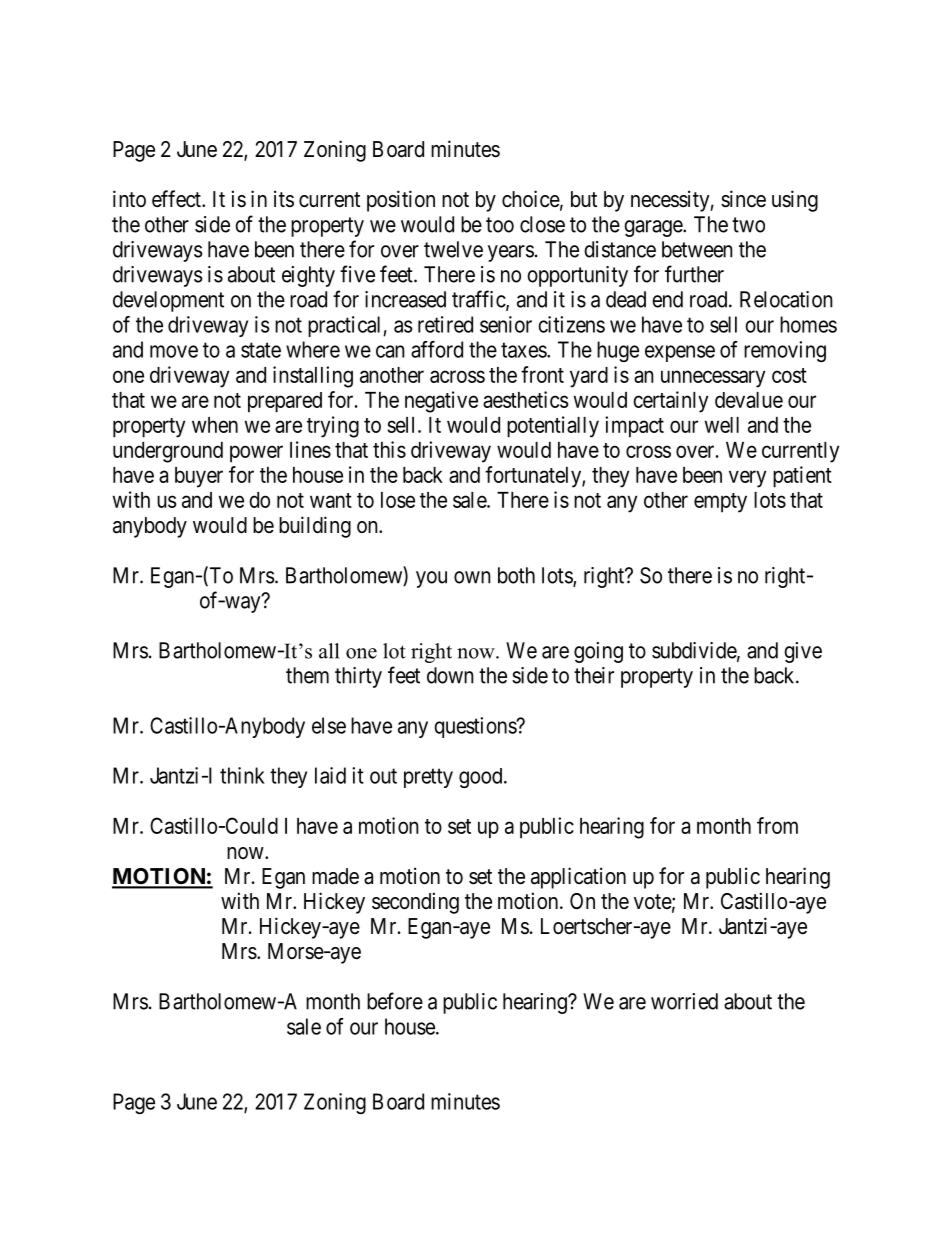 This page has height=1233, width=952. What do you see at coordinates (482, 778) in the page?
I see `good` at bounding box center [482, 778].
